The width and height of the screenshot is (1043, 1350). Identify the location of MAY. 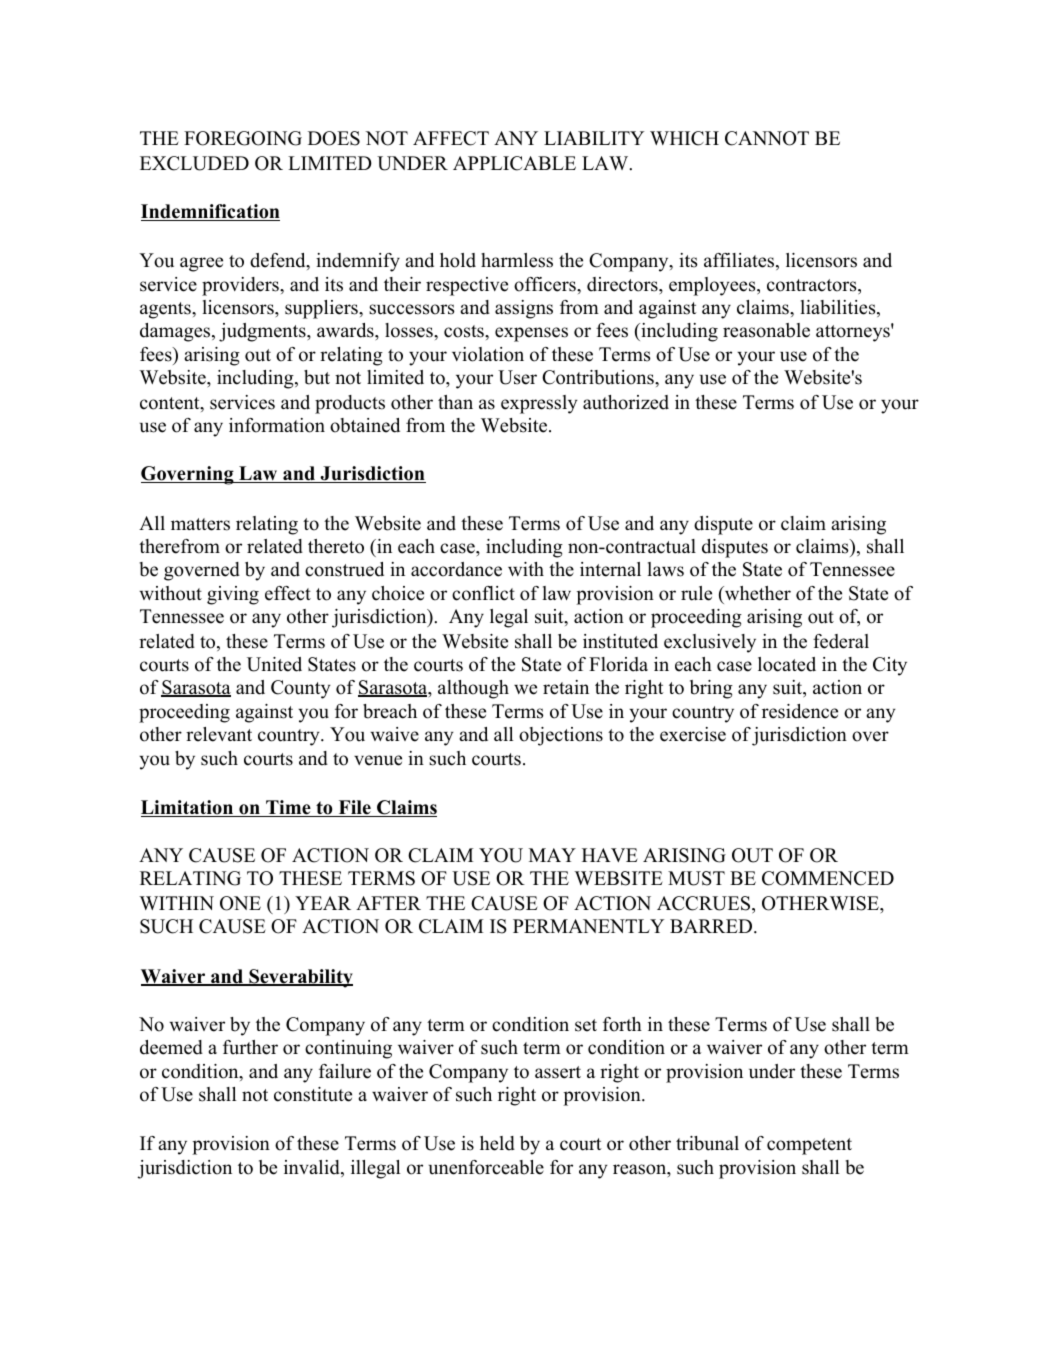
(552, 855).
